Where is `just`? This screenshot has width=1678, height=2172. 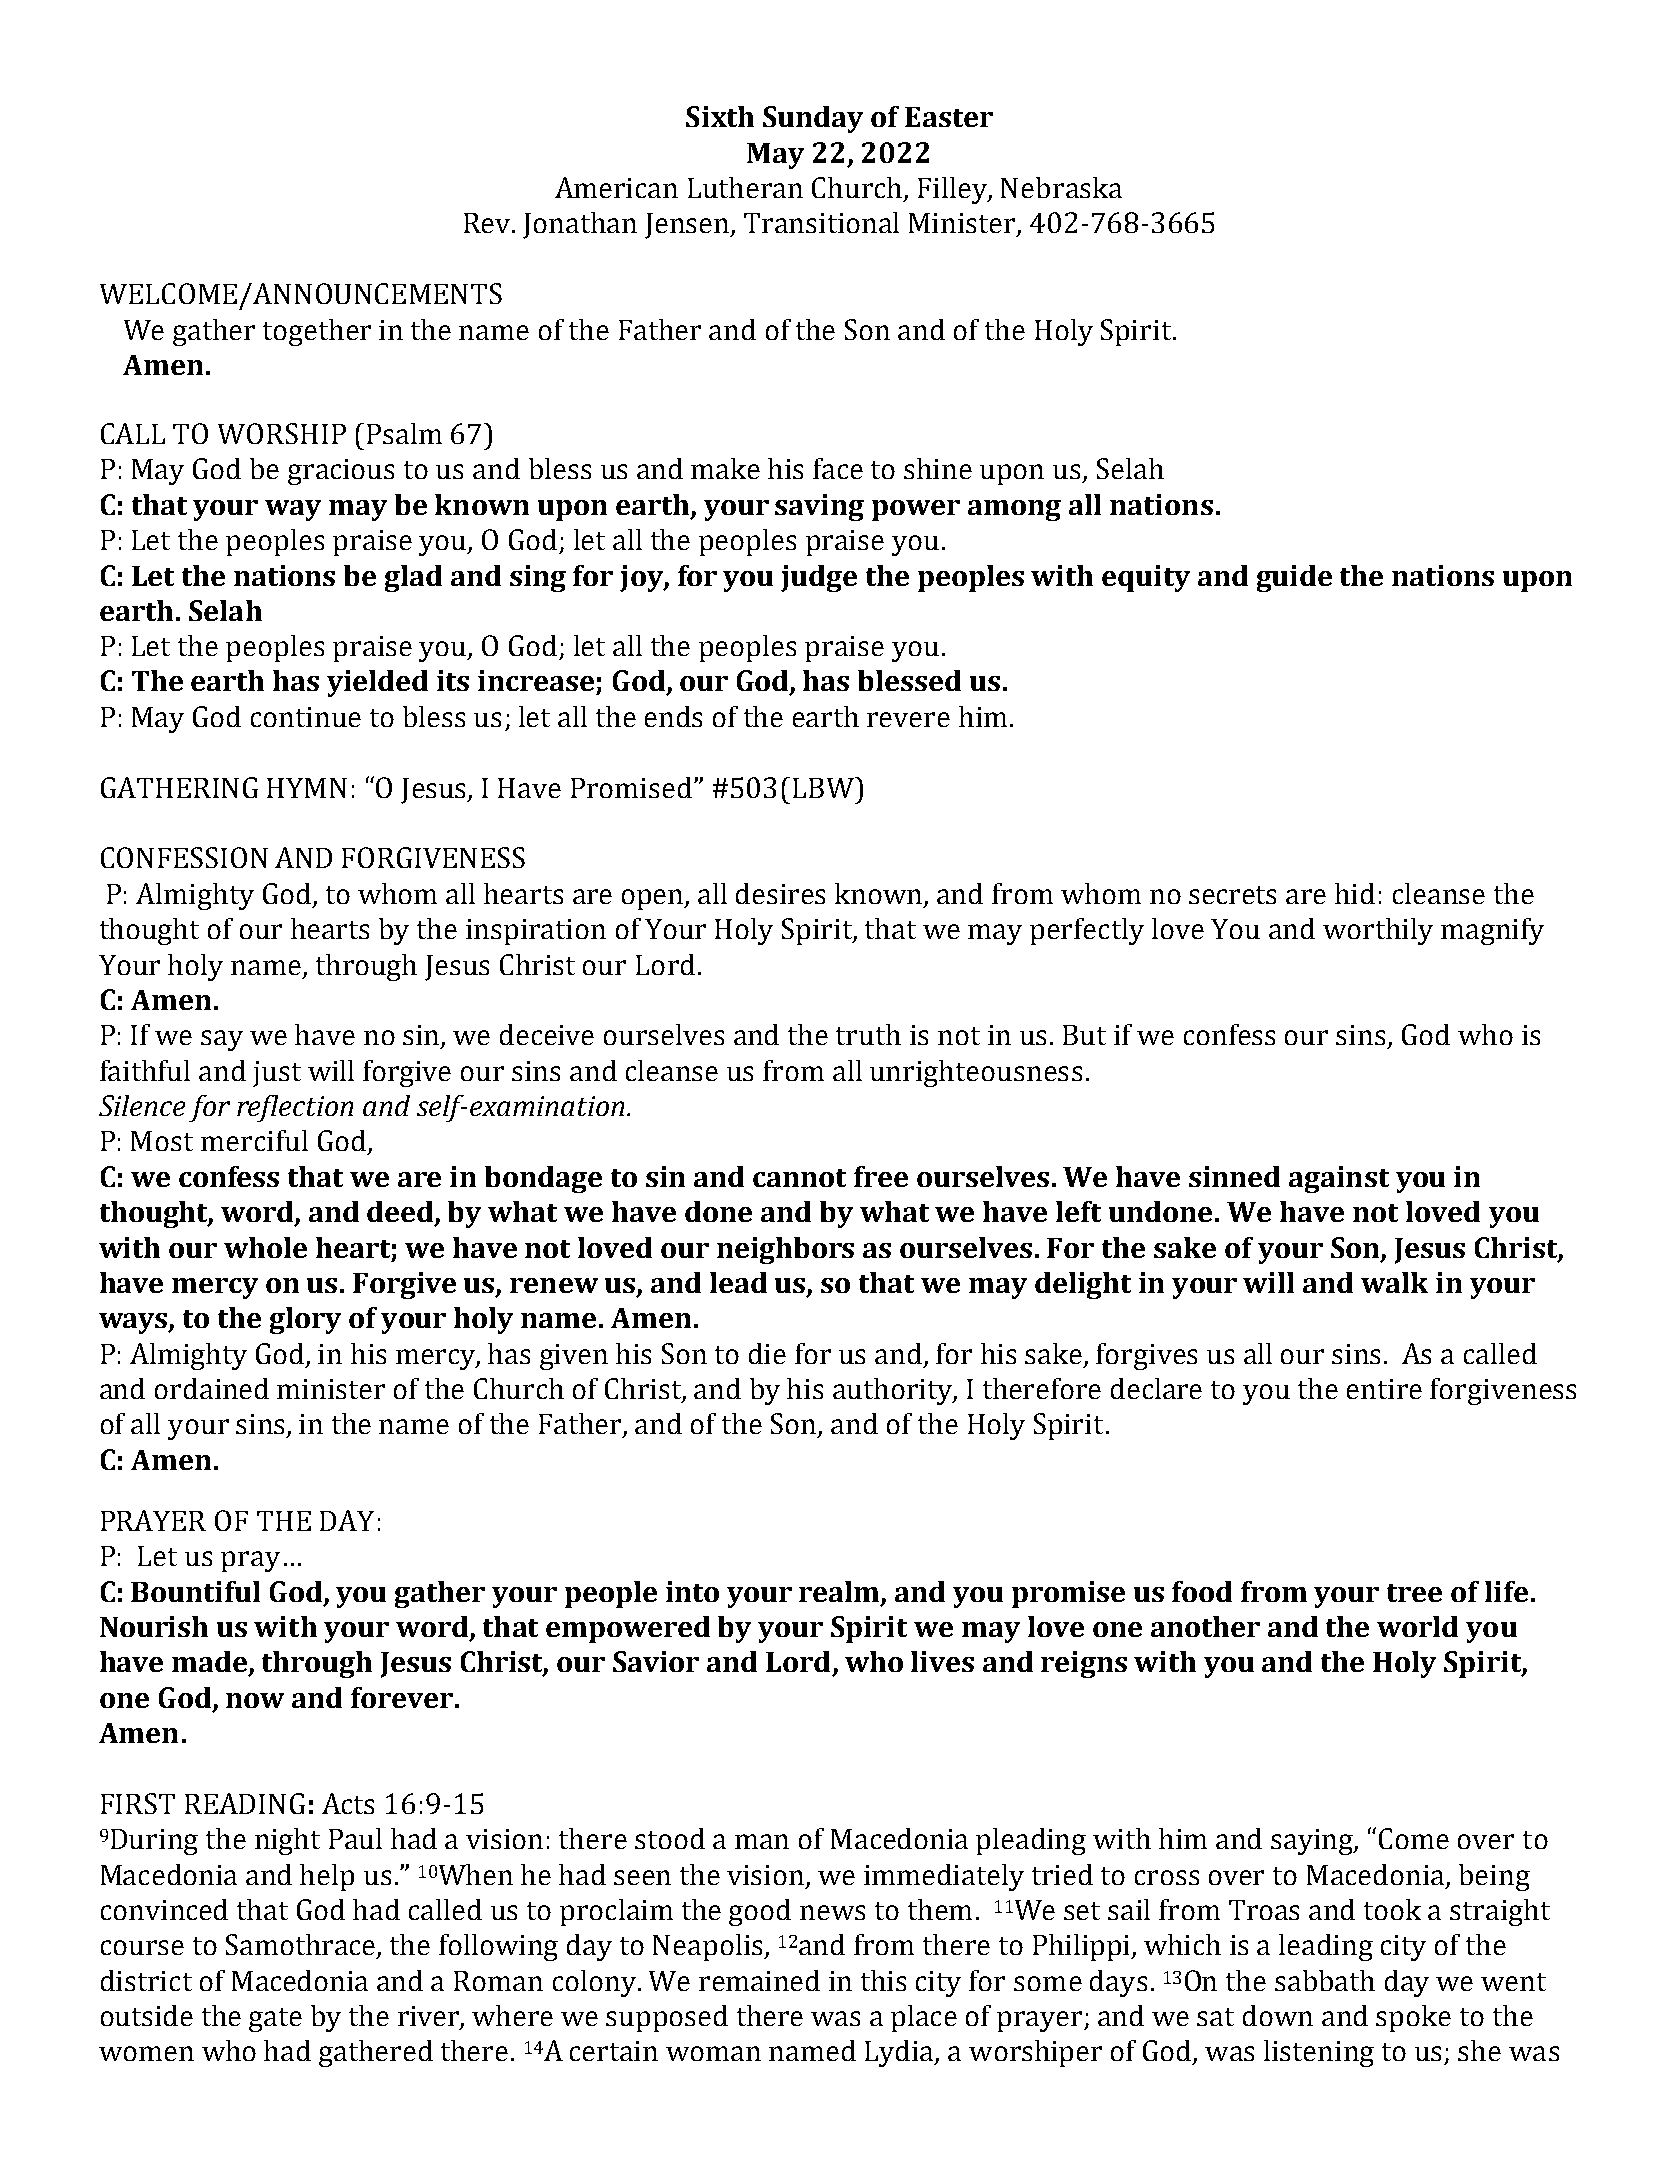
just is located at coordinates (277, 1074).
